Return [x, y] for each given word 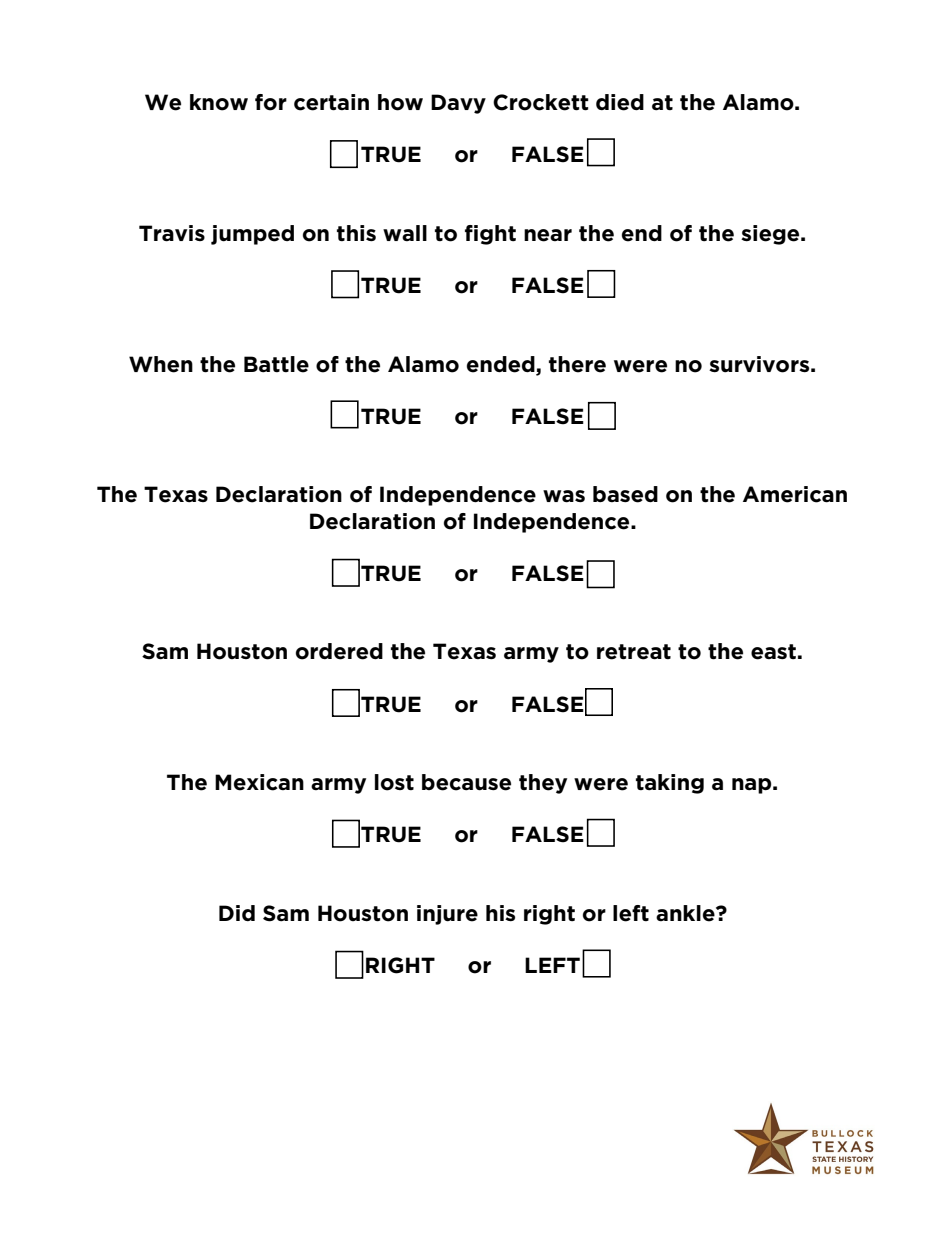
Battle [276, 364]
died [620, 102]
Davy [458, 104]
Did [237, 913]
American [795, 494]
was [564, 496]
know [219, 102]
